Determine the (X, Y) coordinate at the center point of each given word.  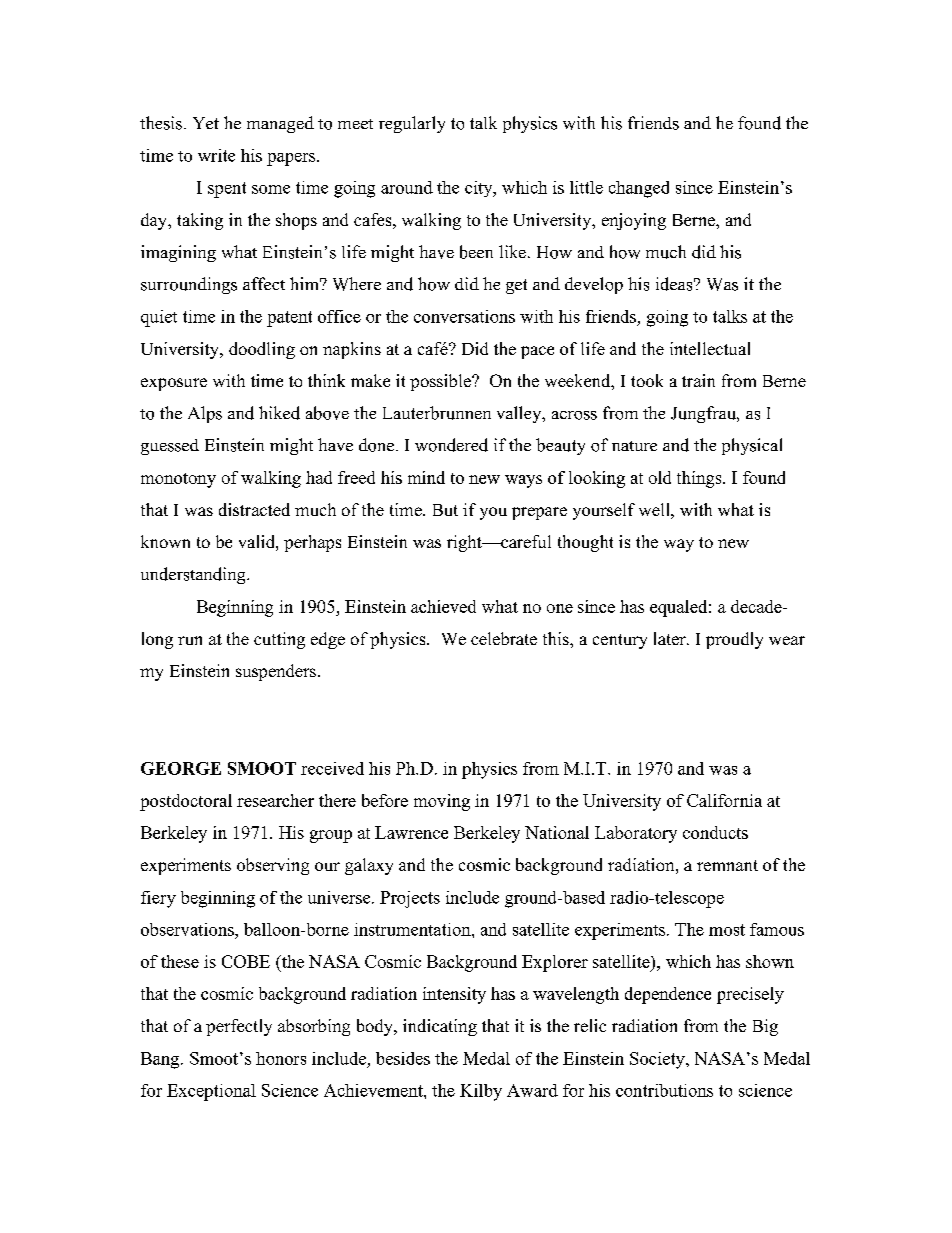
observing (273, 866)
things (700, 479)
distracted (254, 509)
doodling (262, 350)
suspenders (276, 672)
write (216, 155)
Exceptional (211, 1092)
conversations (464, 316)
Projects (410, 899)
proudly (734, 640)
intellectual (710, 348)
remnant (727, 865)
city (480, 189)
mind (426, 477)
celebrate (504, 638)
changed (639, 189)
